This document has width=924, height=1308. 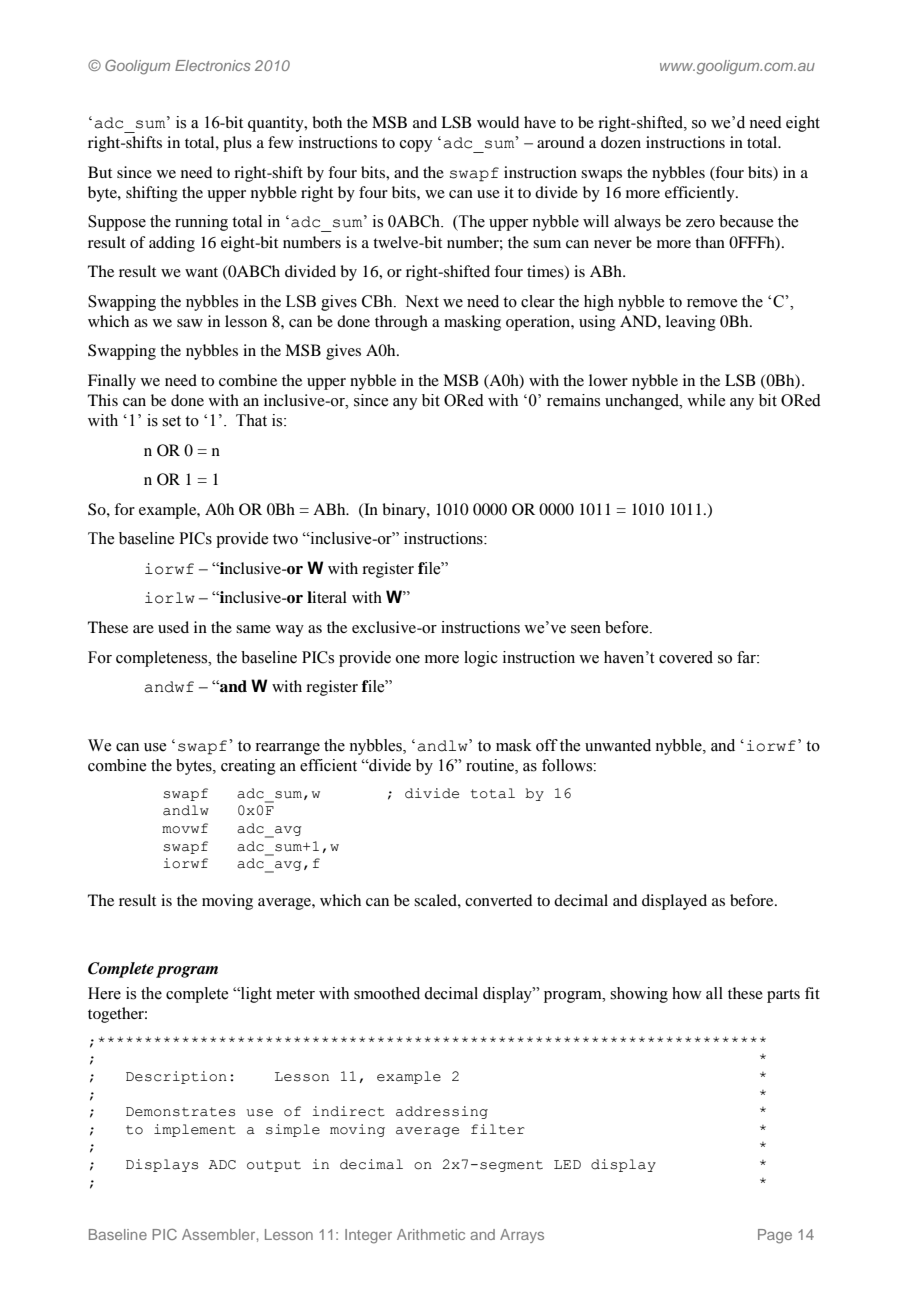 I want to click on Electronics, so click(x=213, y=65).
